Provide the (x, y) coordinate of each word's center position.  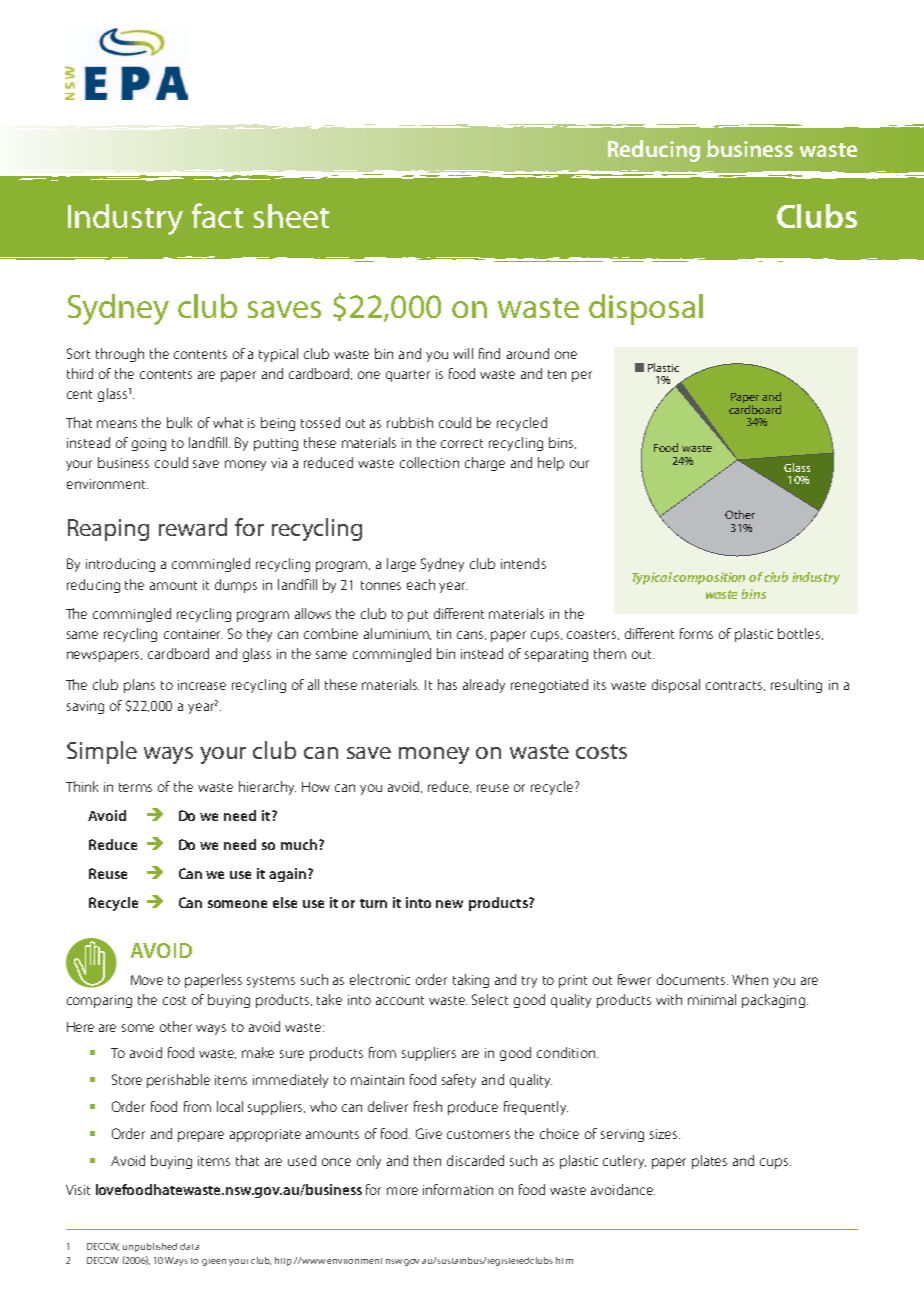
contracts (735, 686)
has (447, 684)
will (463, 353)
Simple (102, 752)
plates (709, 1162)
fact (217, 215)
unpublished (150, 1247)
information (458, 1189)
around (528, 353)
